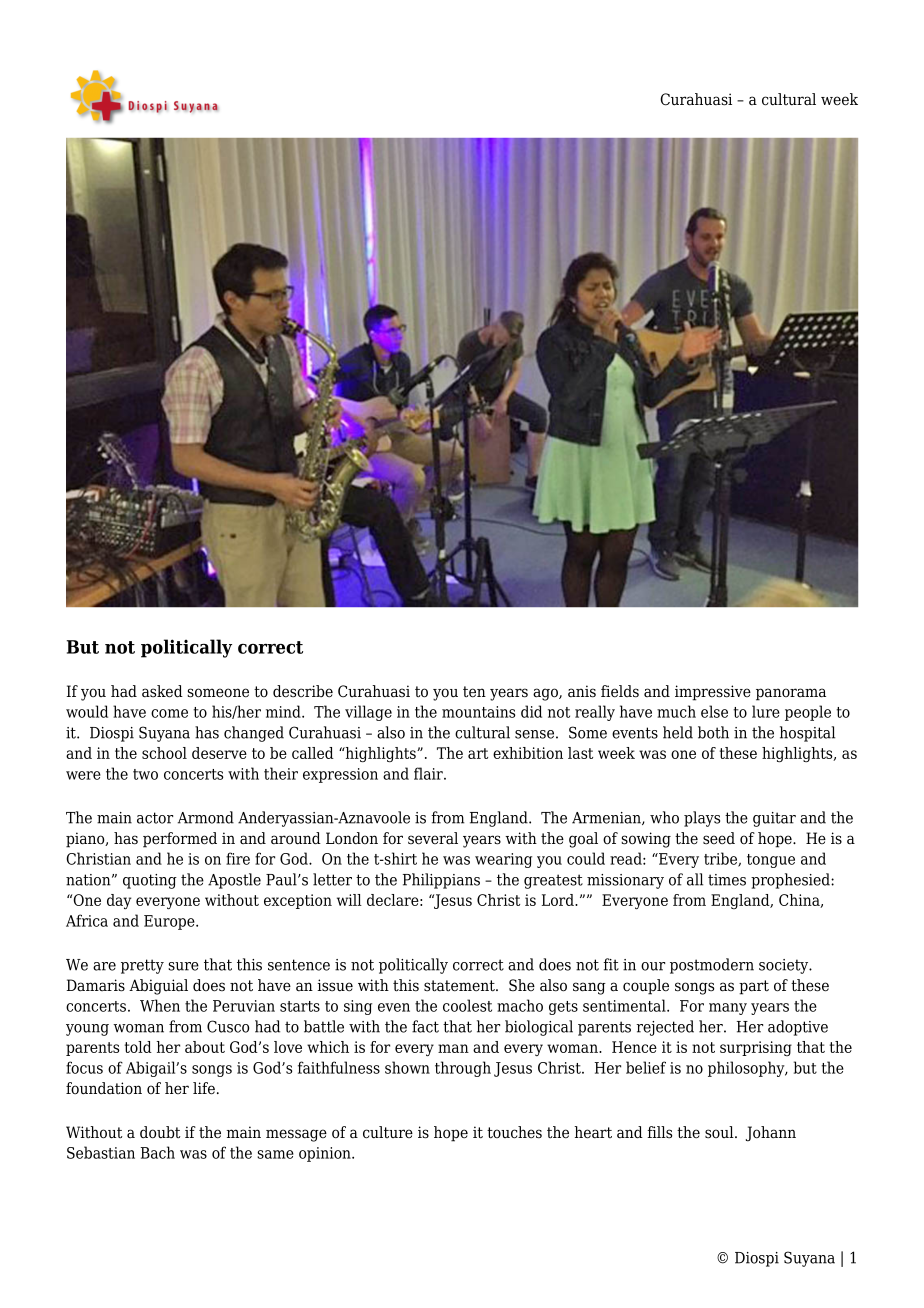 This screenshot has width=924, height=1308. Describe the element at coordinates (754, 987) in the screenshot. I see `part` at that location.
